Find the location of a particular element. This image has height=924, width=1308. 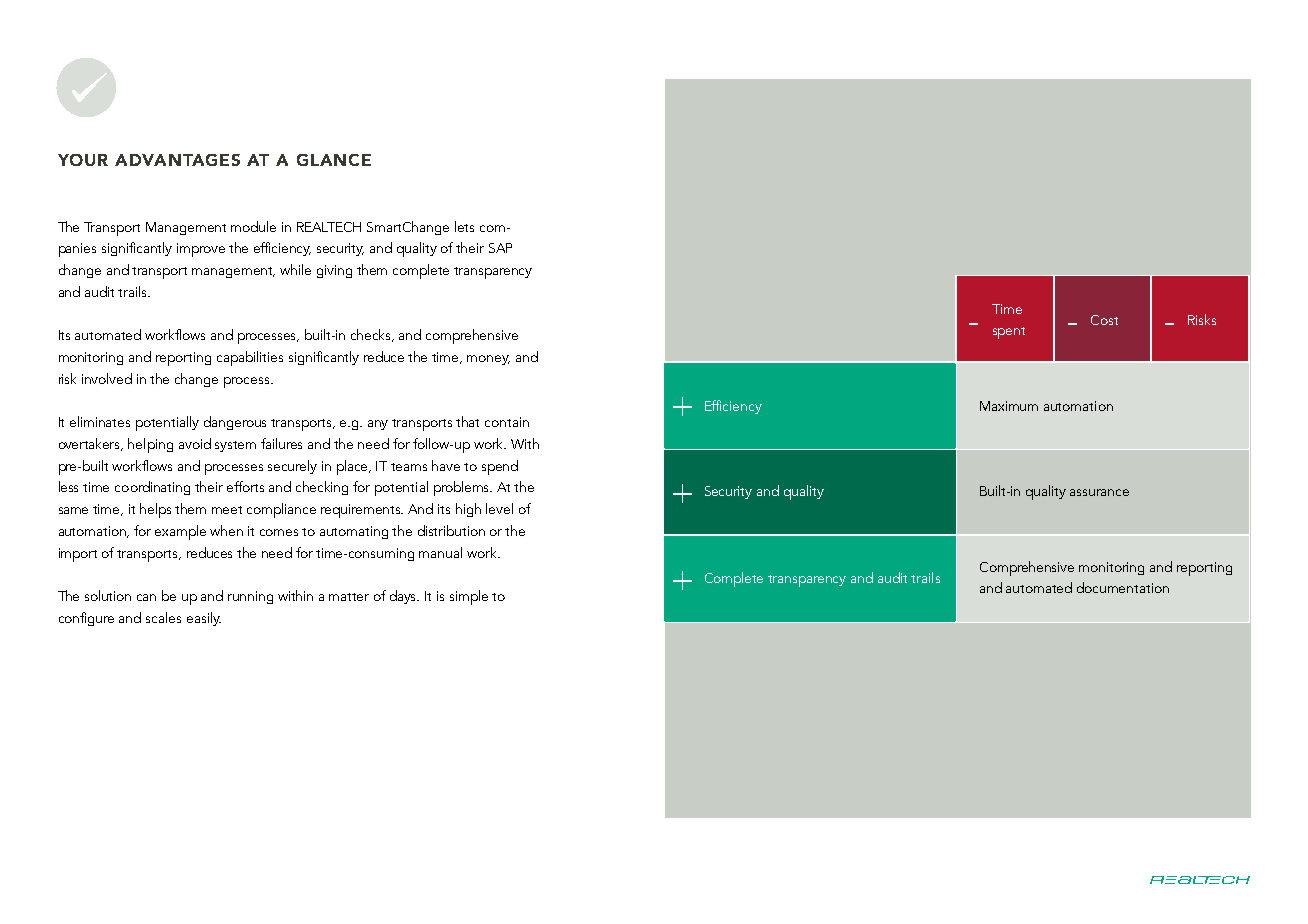

easily is located at coordinates (204, 619).
